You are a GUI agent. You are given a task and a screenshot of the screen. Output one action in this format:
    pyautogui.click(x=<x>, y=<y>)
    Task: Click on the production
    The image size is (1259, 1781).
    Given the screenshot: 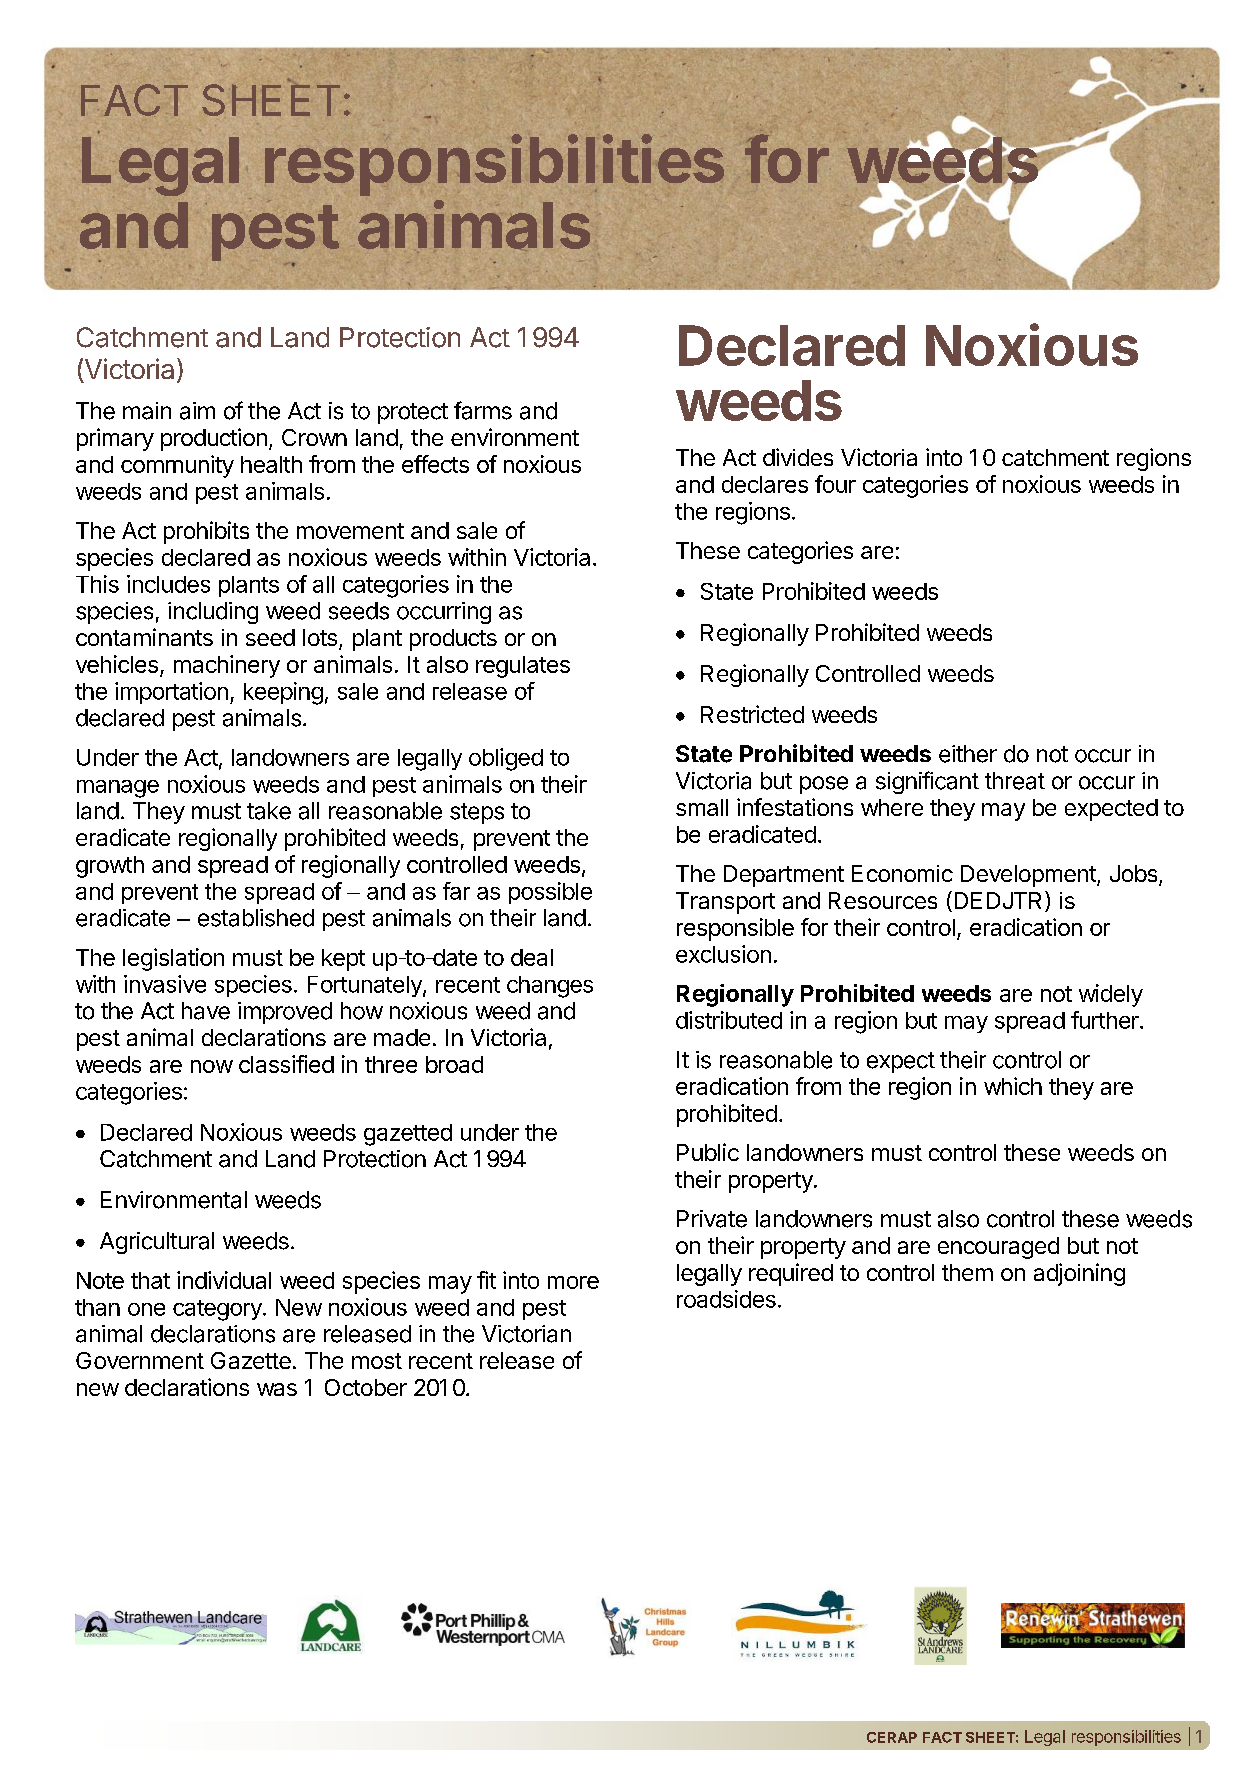 What is the action you would take?
    pyautogui.click(x=214, y=439)
